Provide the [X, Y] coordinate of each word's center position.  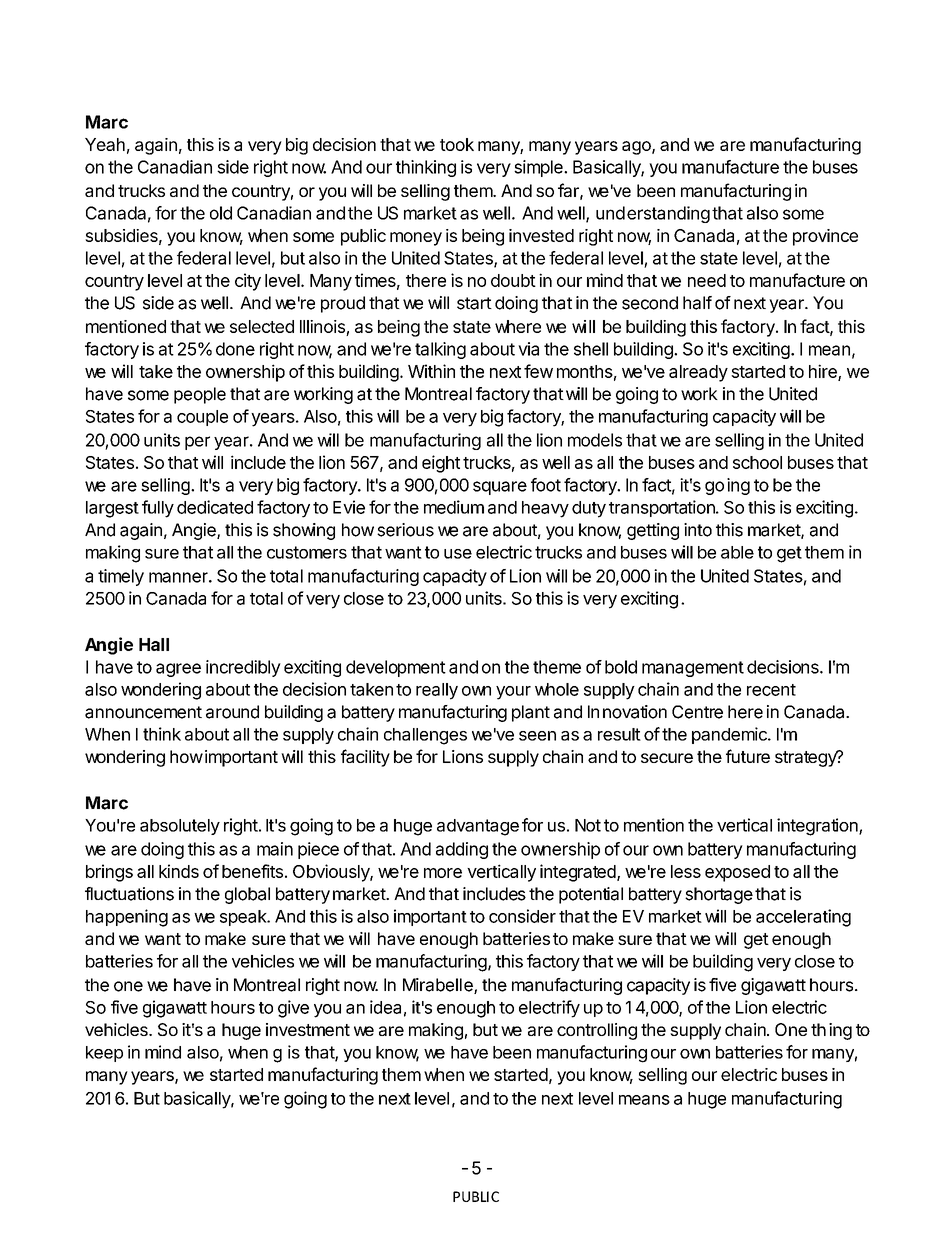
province [825, 237]
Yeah [105, 144]
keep [104, 1054]
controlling [597, 1031]
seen [537, 736]
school [757, 462]
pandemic [730, 735]
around [232, 712]
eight [441, 464]
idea [385, 1007]
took [457, 144]
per [197, 443]
